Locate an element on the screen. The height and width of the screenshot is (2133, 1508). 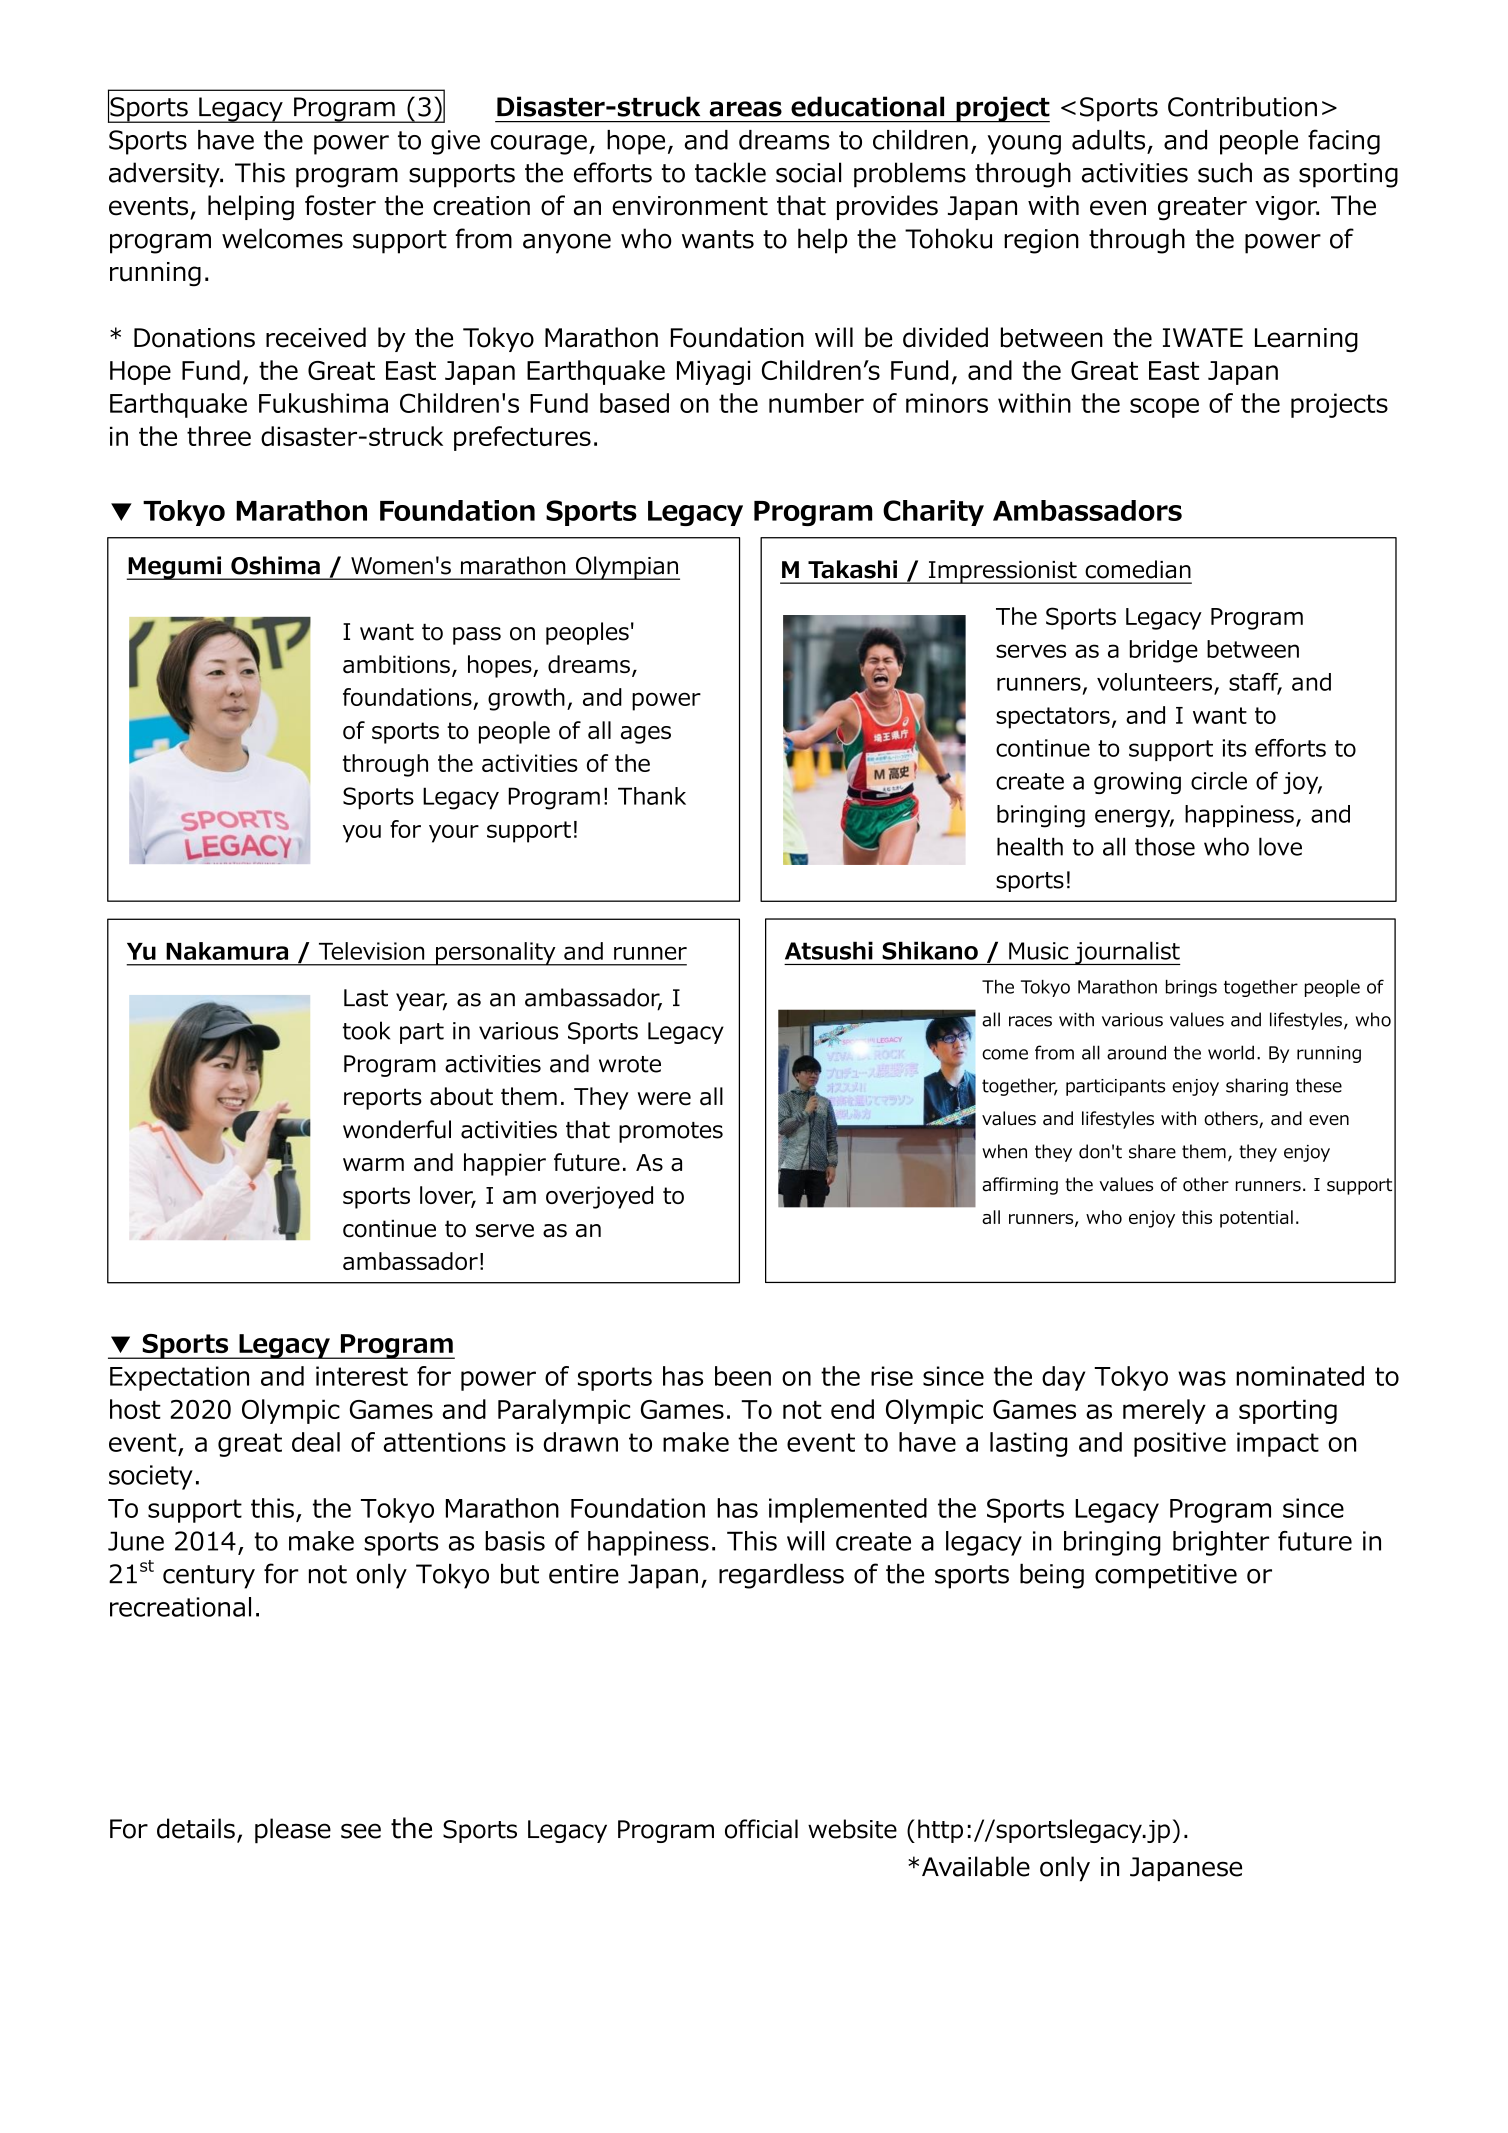
Nakamura is located at coordinates (227, 951).
